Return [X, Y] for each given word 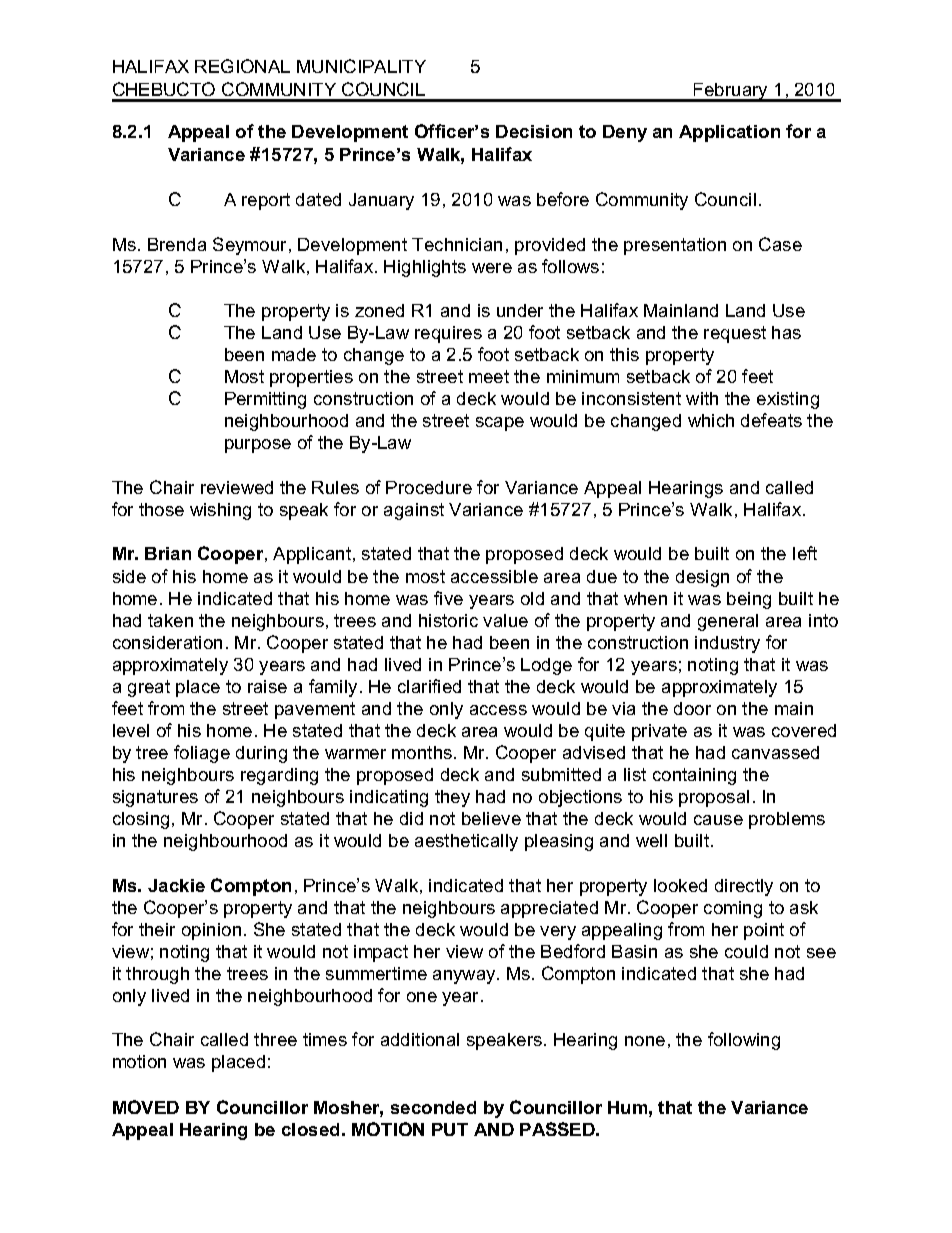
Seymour [251, 246]
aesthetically [466, 842]
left [805, 553]
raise [267, 686]
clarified [429, 686]
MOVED [146, 1107]
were [492, 268]
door [692, 708]
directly [744, 887]
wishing [220, 511]
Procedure [429, 487]
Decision [534, 131]
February [731, 92]
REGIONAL [242, 66]
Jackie [176, 885]
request [735, 334]
